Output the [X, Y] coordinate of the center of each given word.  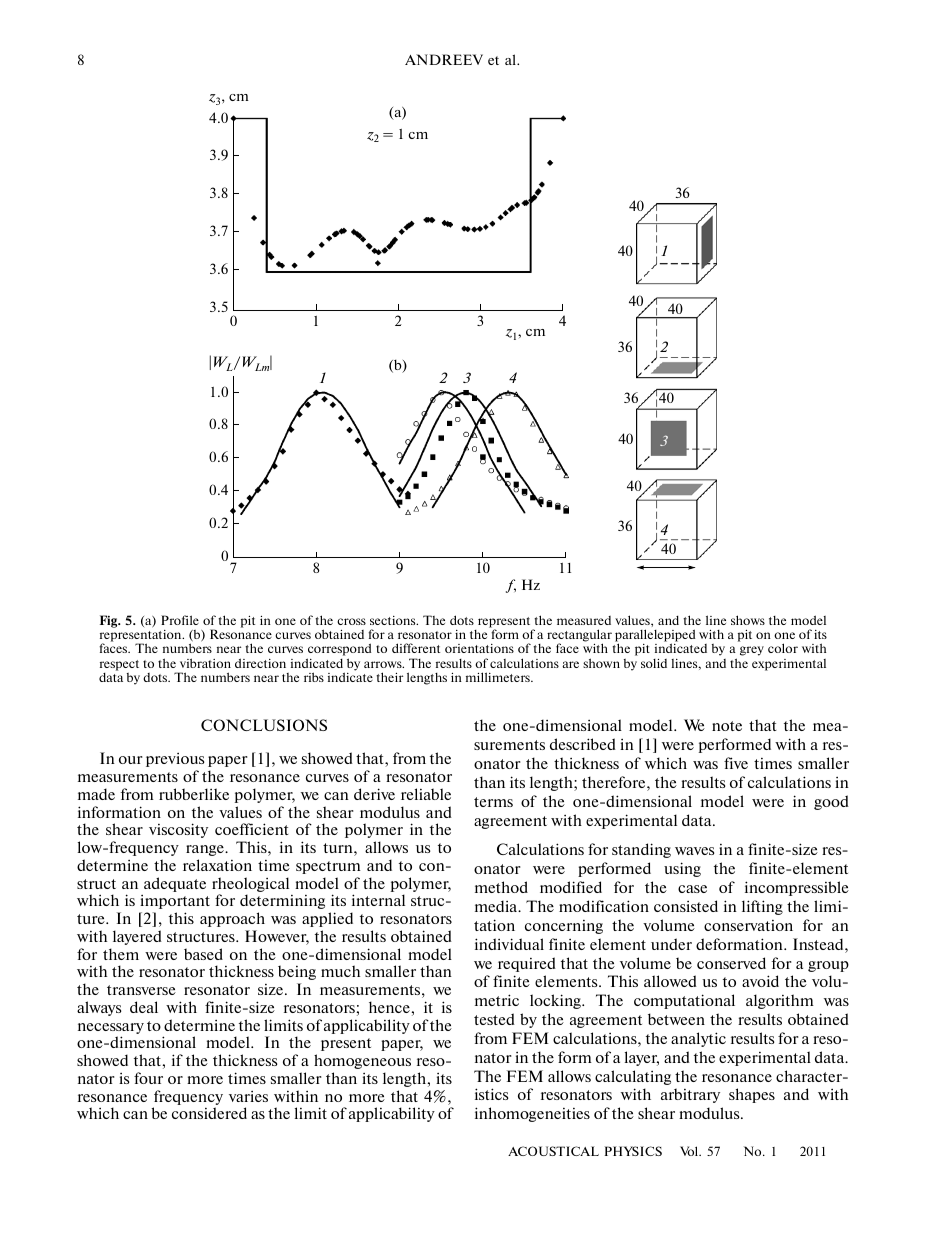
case [692, 889]
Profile [180, 620]
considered [209, 1113]
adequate [175, 884]
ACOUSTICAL [553, 1151]
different [416, 648]
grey [752, 651]
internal [378, 900]
